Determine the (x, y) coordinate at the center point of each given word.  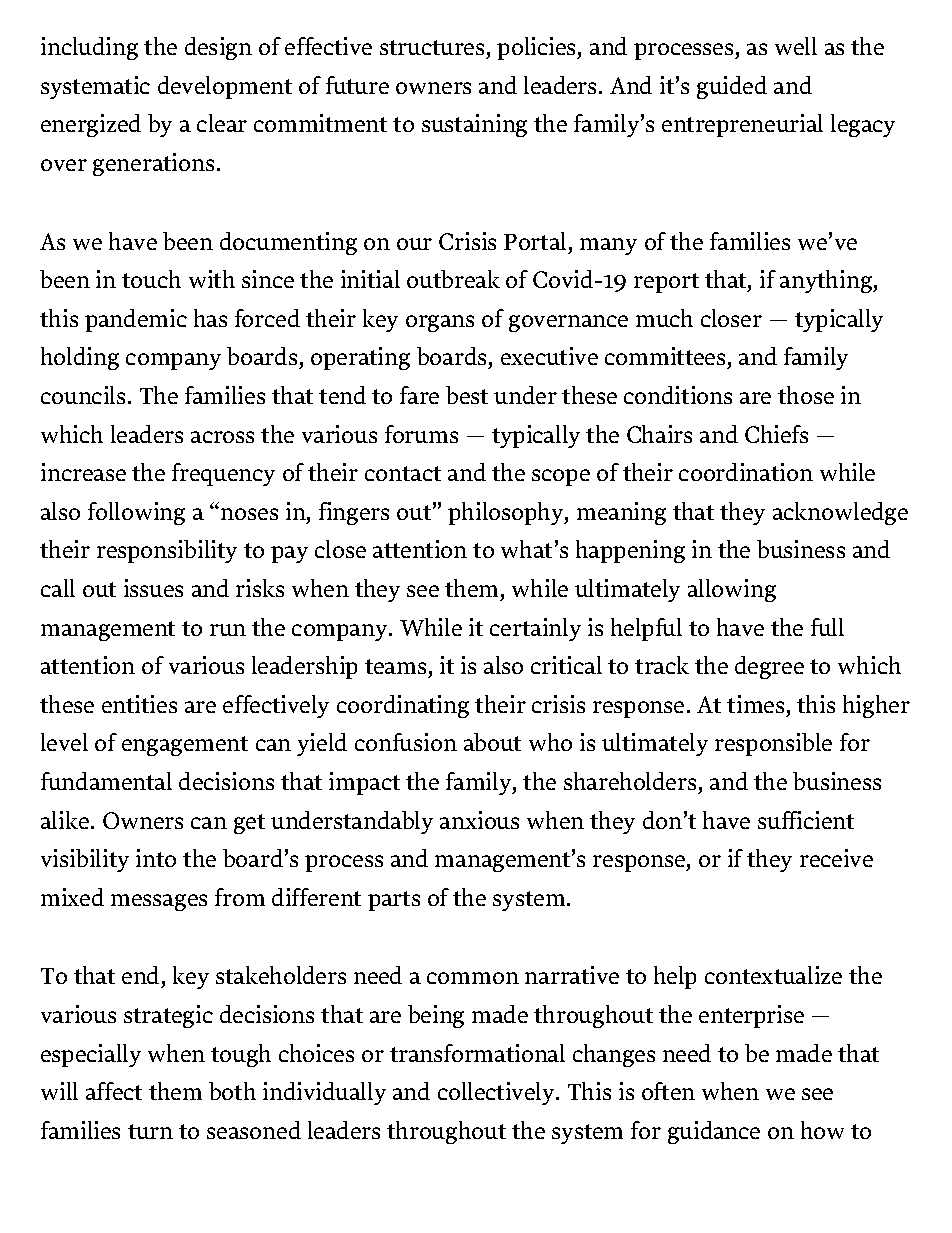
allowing (732, 590)
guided (732, 87)
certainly (535, 629)
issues (153, 588)
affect (114, 1091)
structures (433, 49)
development (225, 87)
